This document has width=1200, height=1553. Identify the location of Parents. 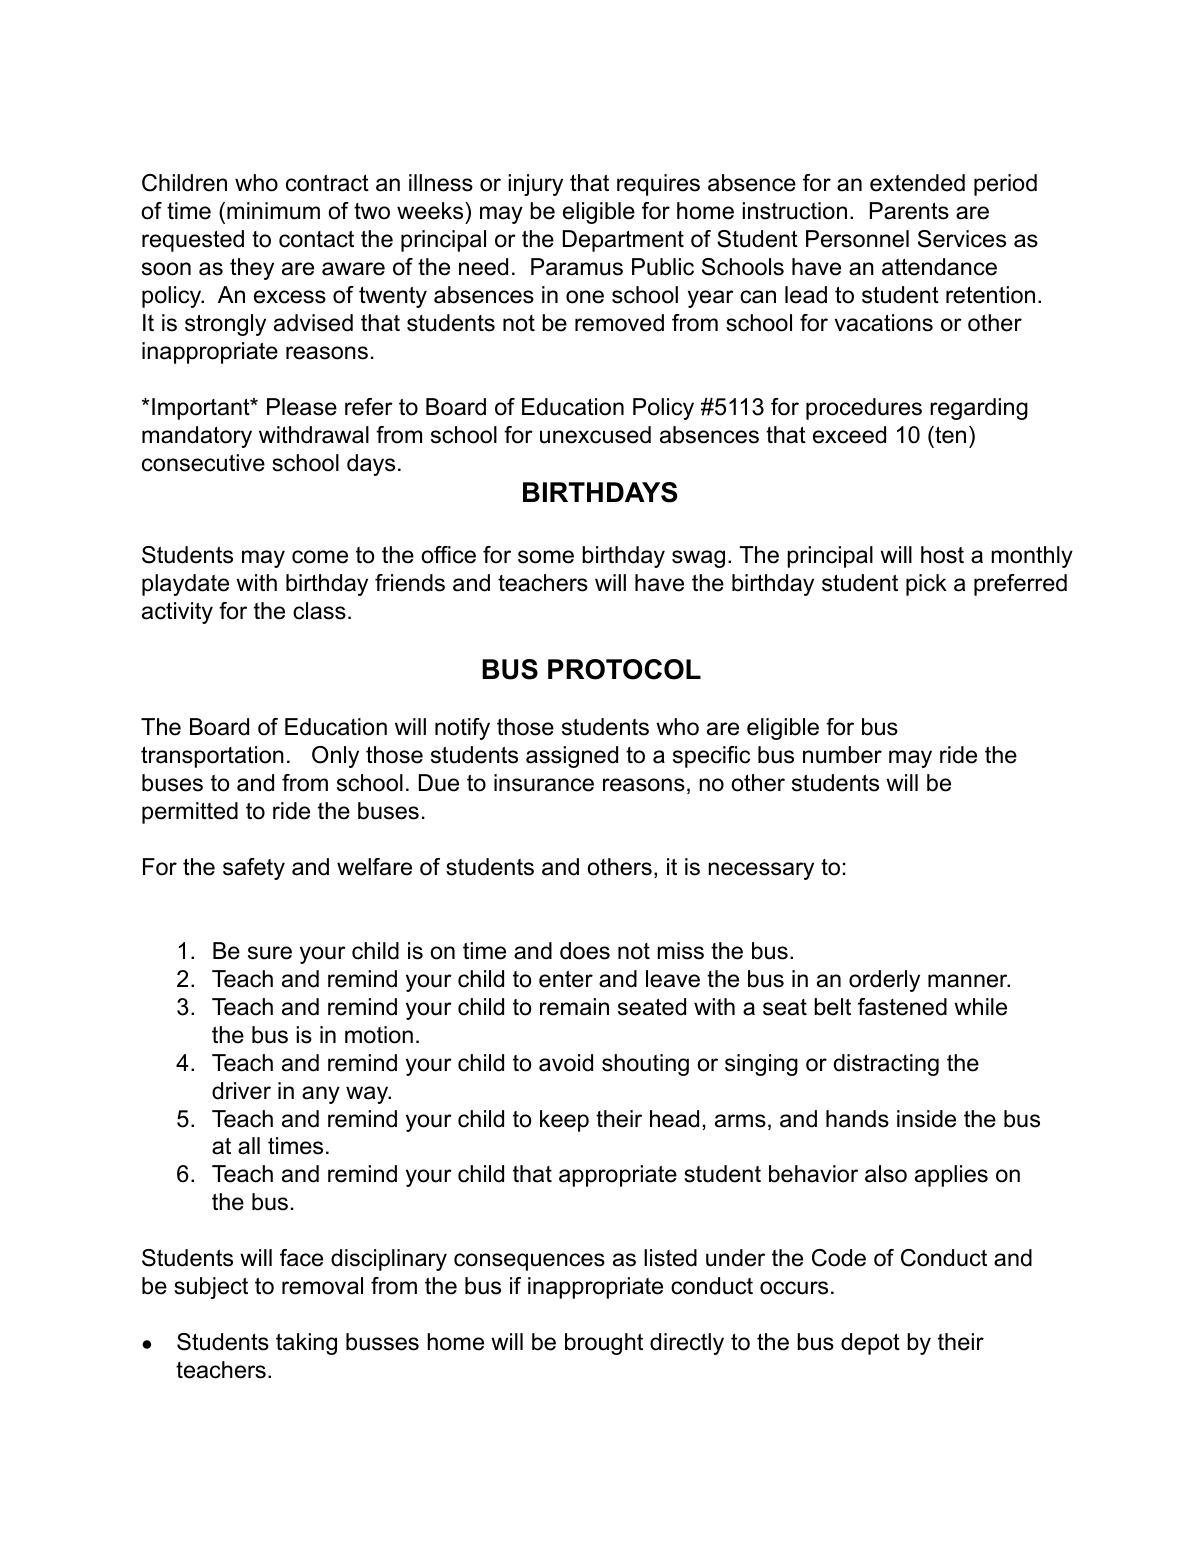
(909, 211).
